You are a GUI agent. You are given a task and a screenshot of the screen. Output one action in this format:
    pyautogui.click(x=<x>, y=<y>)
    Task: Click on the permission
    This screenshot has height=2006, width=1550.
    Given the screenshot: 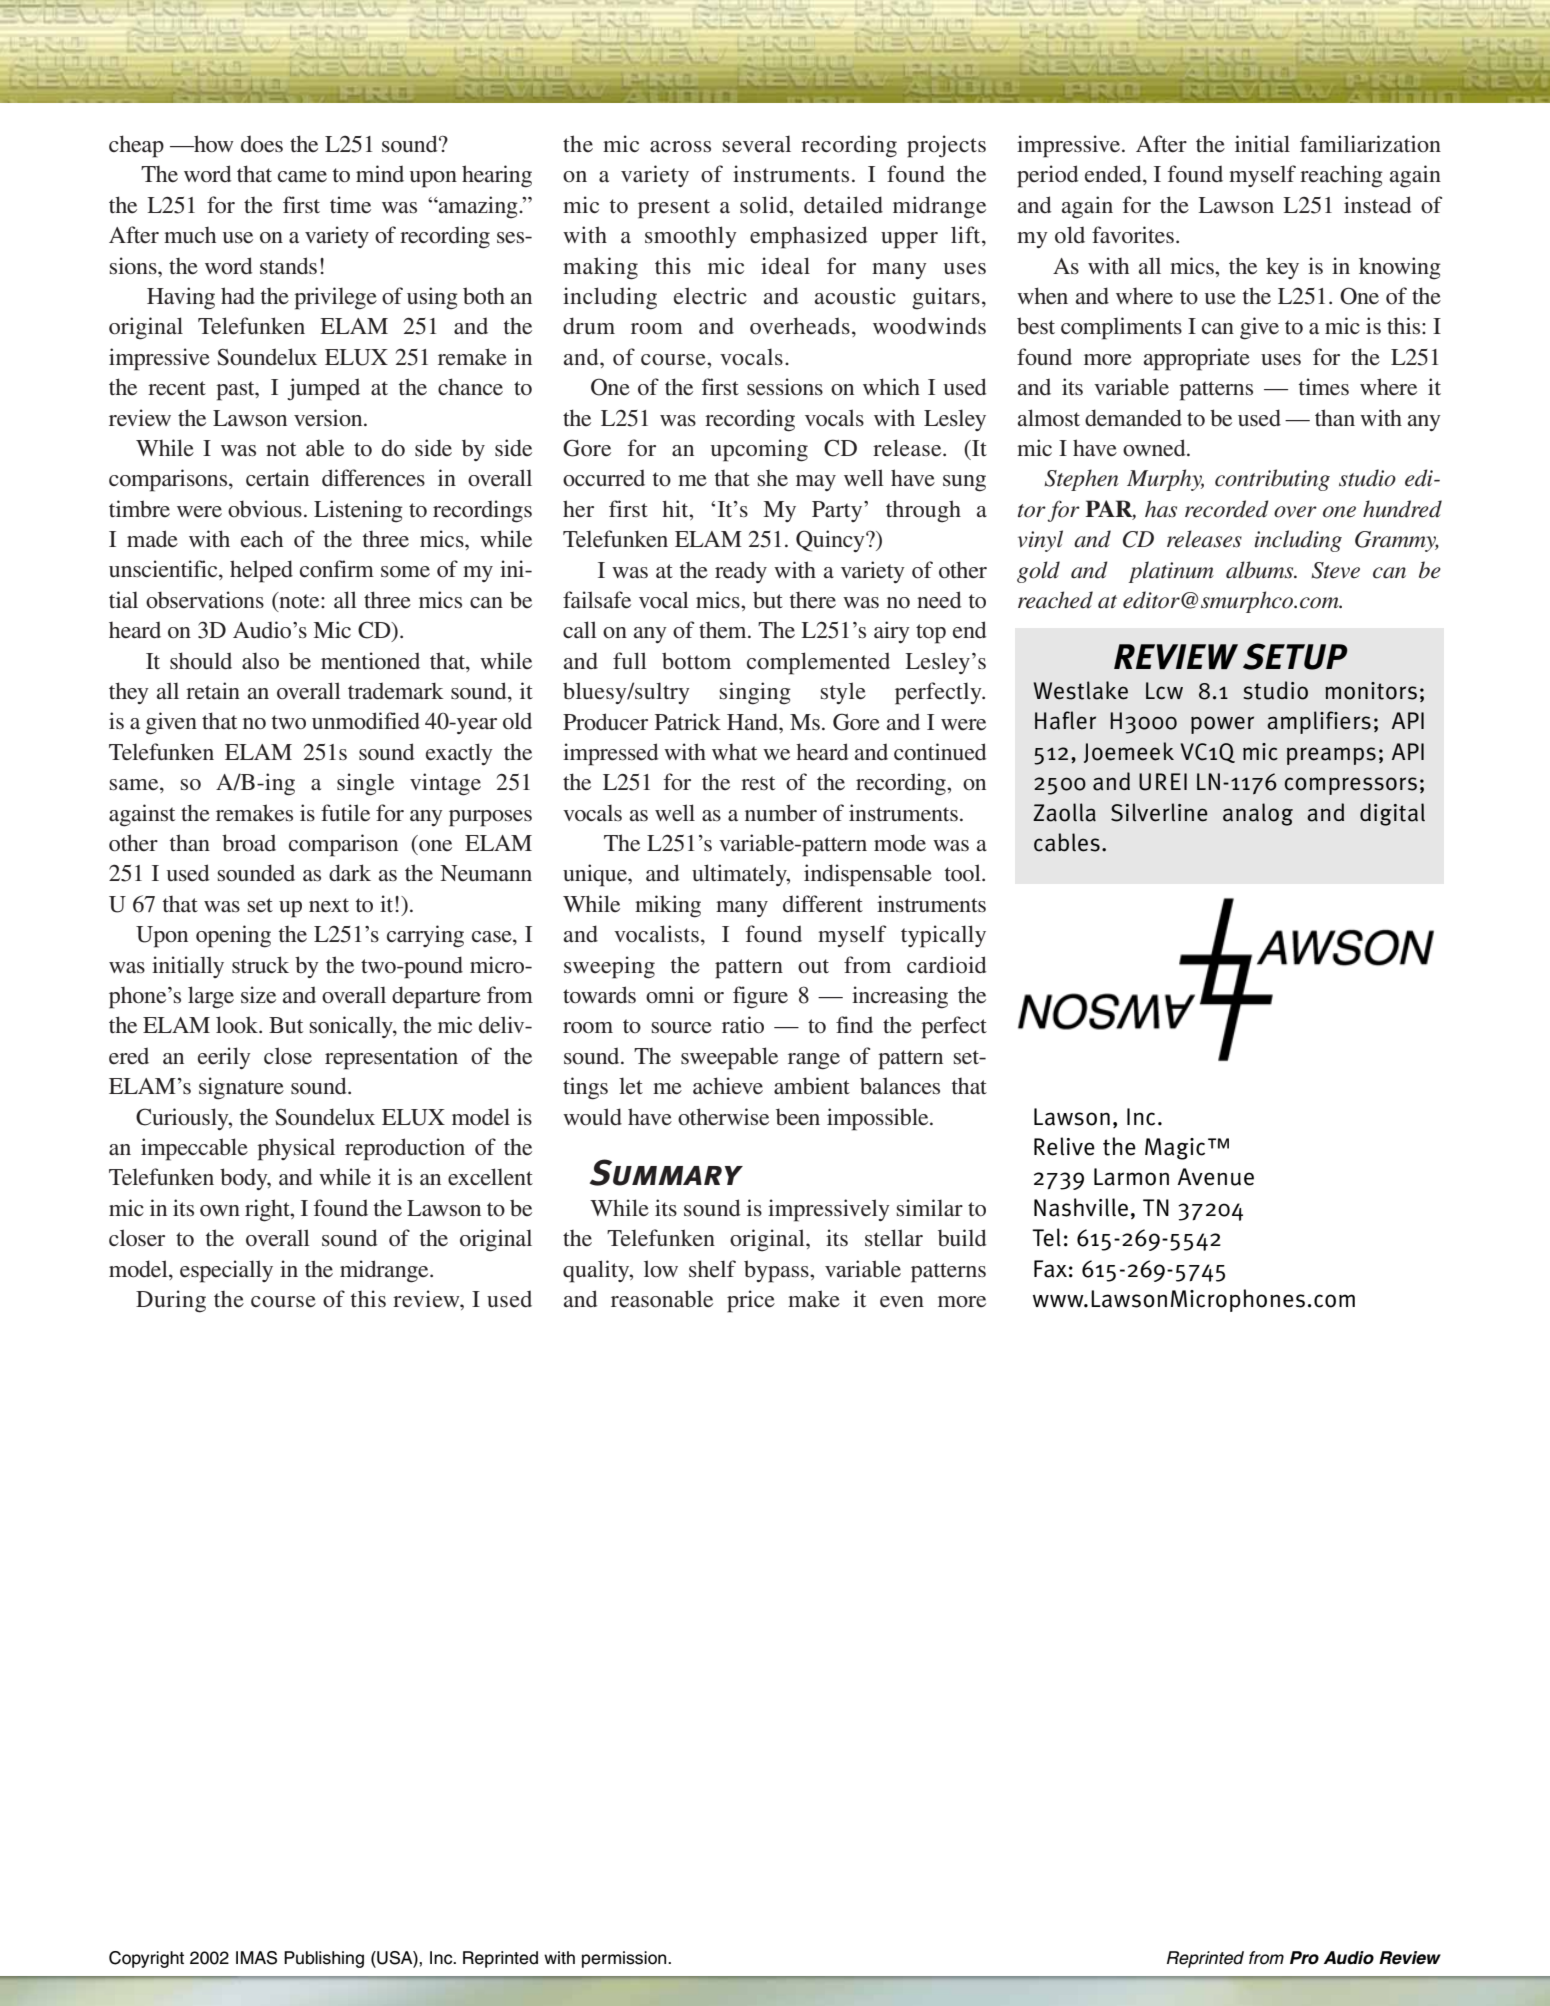 What is the action you would take?
    pyautogui.click(x=625, y=1959)
